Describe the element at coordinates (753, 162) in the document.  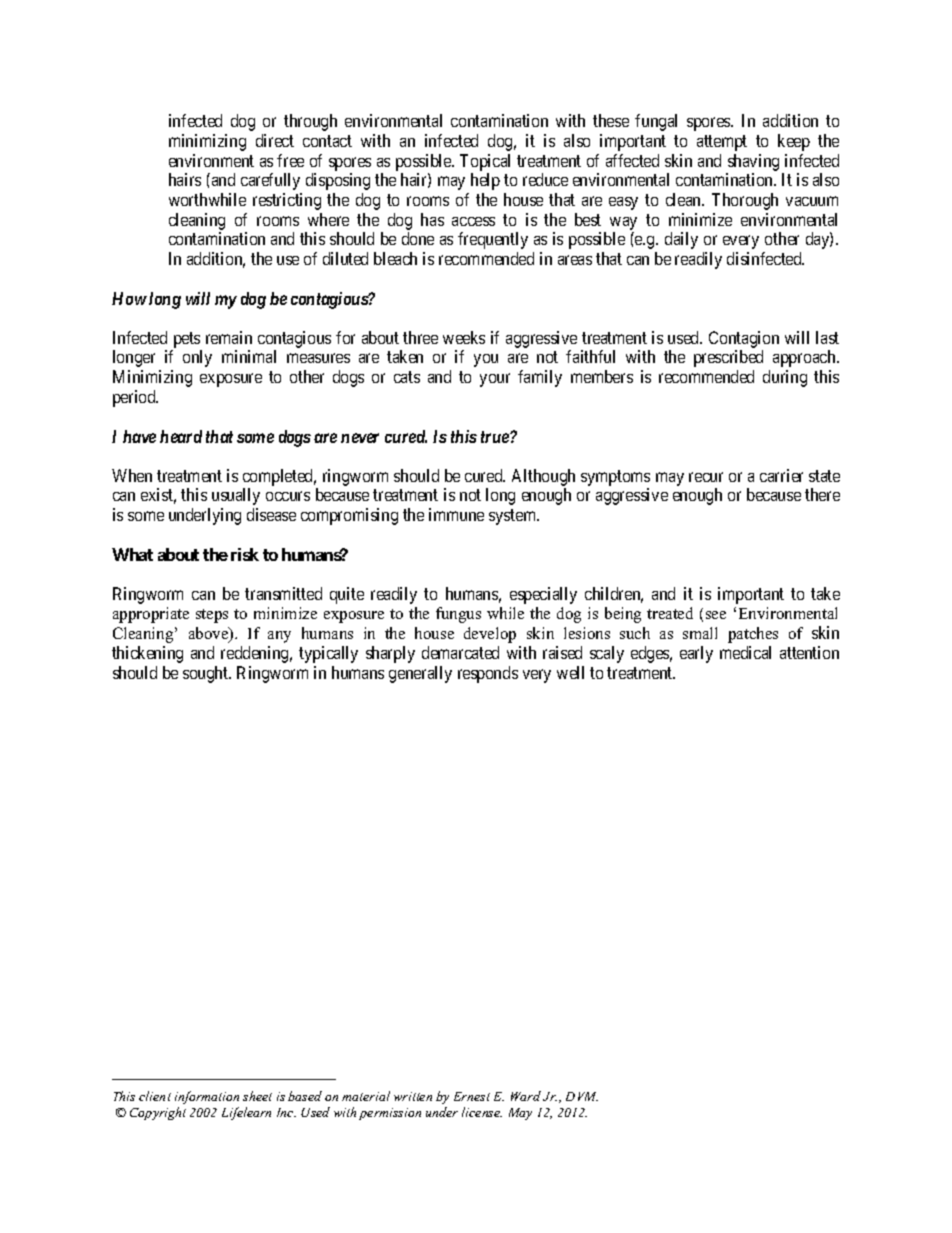
I see `shaving` at that location.
